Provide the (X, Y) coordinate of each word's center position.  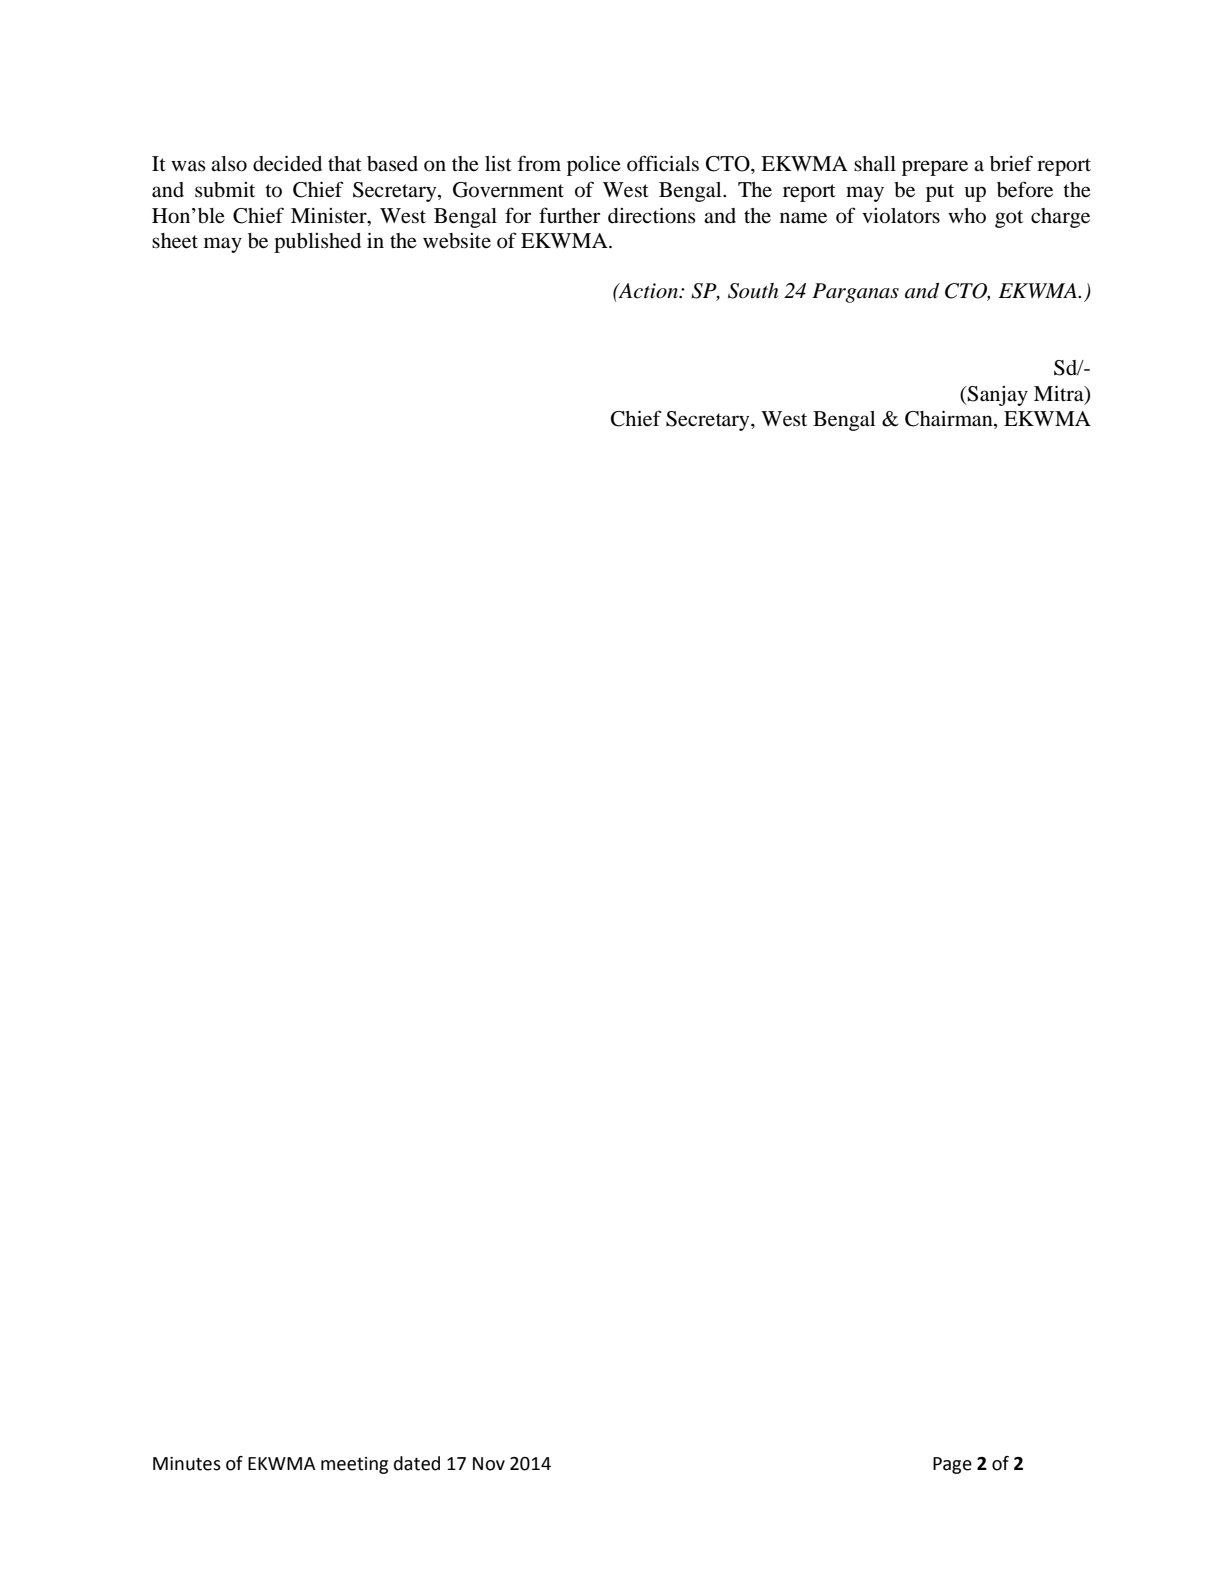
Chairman (950, 419)
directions (652, 215)
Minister (330, 216)
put (940, 193)
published (317, 243)
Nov (489, 1464)
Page (952, 1465)
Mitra (1060, 393)
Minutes (187, 1464)
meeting (354, 1465)
